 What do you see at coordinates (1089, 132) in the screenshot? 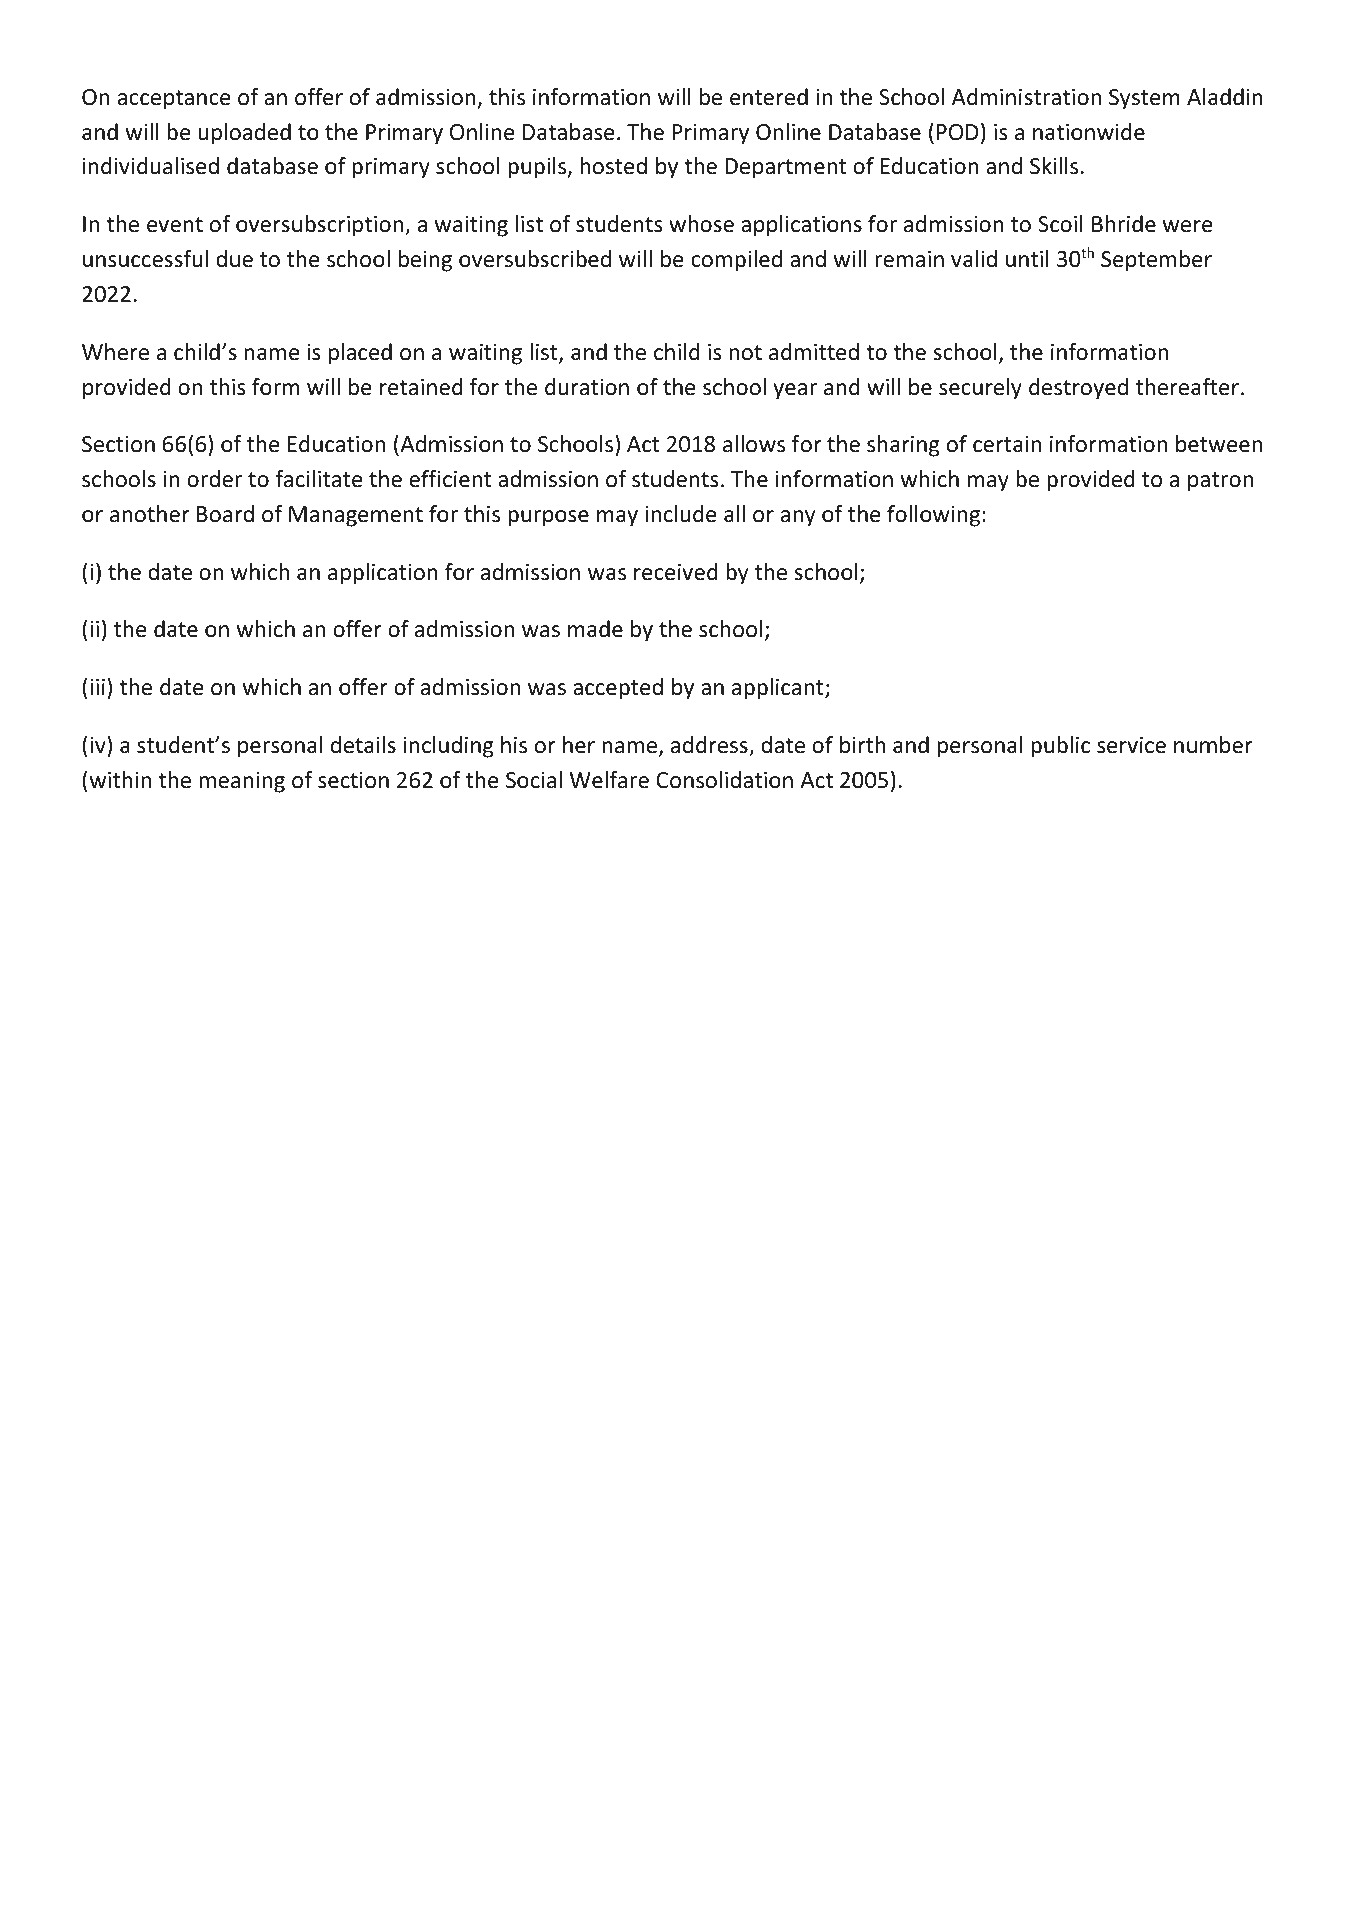
I see `nationwide` at bounding box center [1089, 132].
